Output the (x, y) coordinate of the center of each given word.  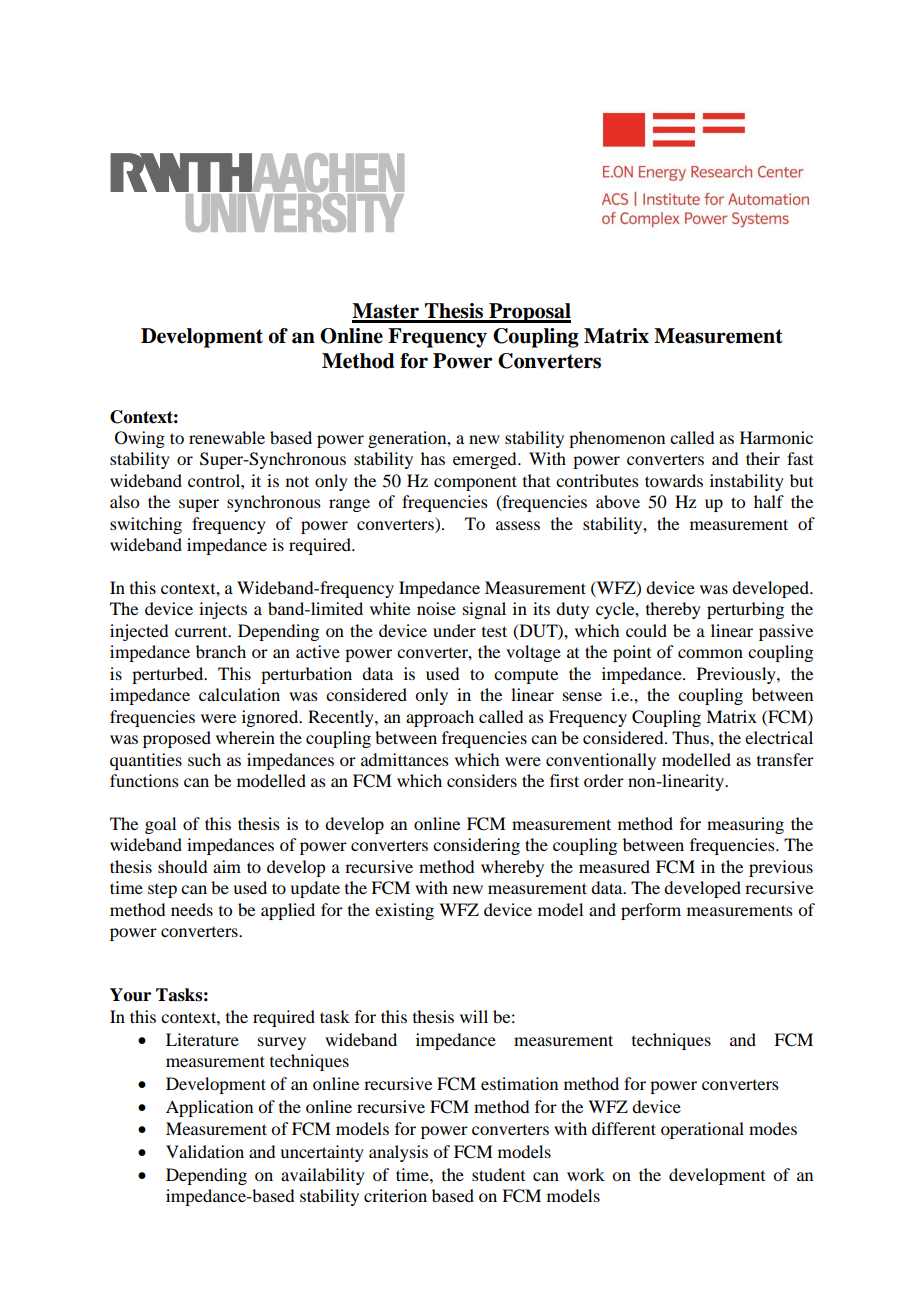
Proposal (529, 313)
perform (651, 911)
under (454, 630)
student (498, 1174)
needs (192, 909)
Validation (205, 1151)
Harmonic (776, 437)
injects (223, 610)
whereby (512, 868)
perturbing (745, 610)
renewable (227, 437)
